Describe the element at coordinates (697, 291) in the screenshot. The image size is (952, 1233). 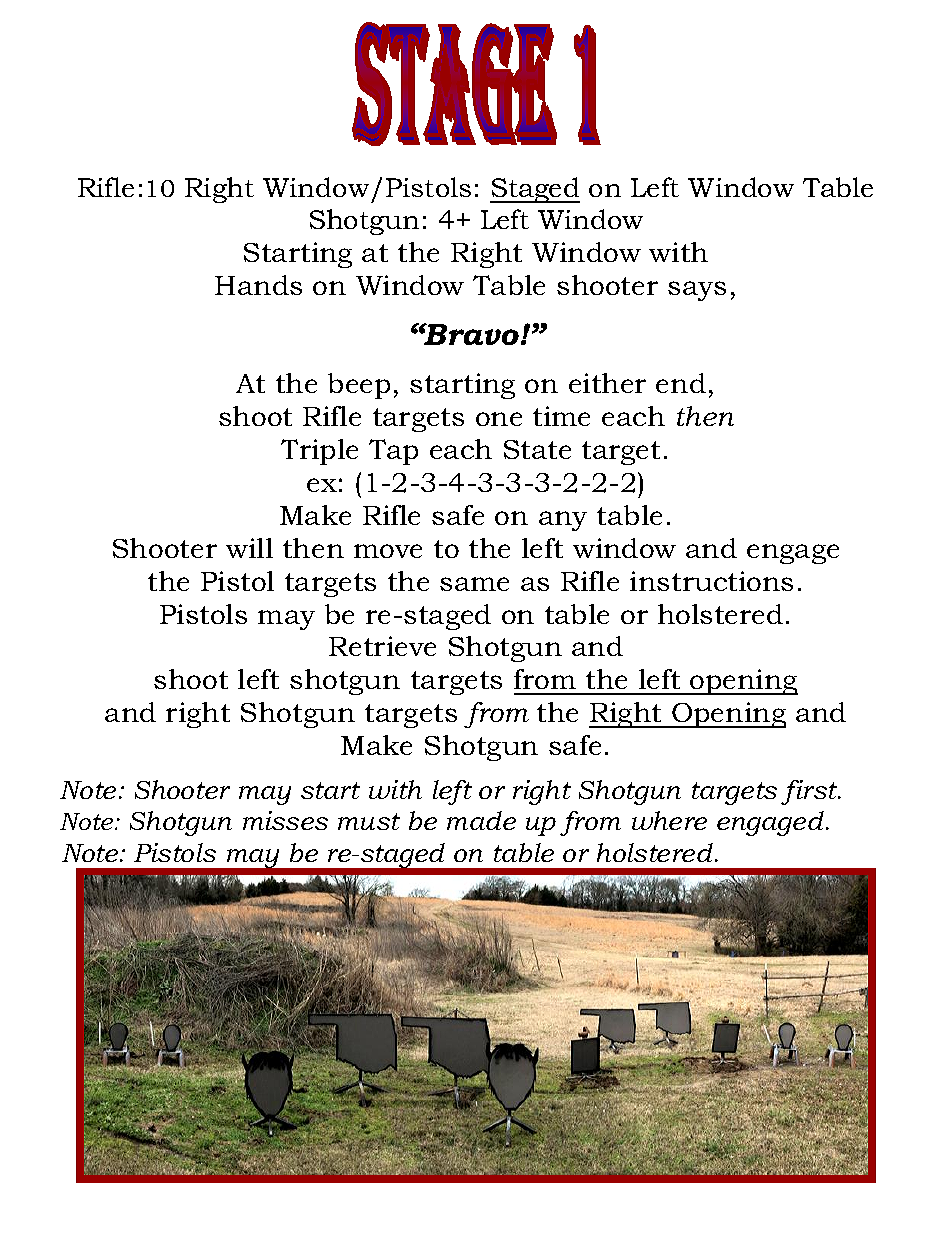
I see `says` at that location.
